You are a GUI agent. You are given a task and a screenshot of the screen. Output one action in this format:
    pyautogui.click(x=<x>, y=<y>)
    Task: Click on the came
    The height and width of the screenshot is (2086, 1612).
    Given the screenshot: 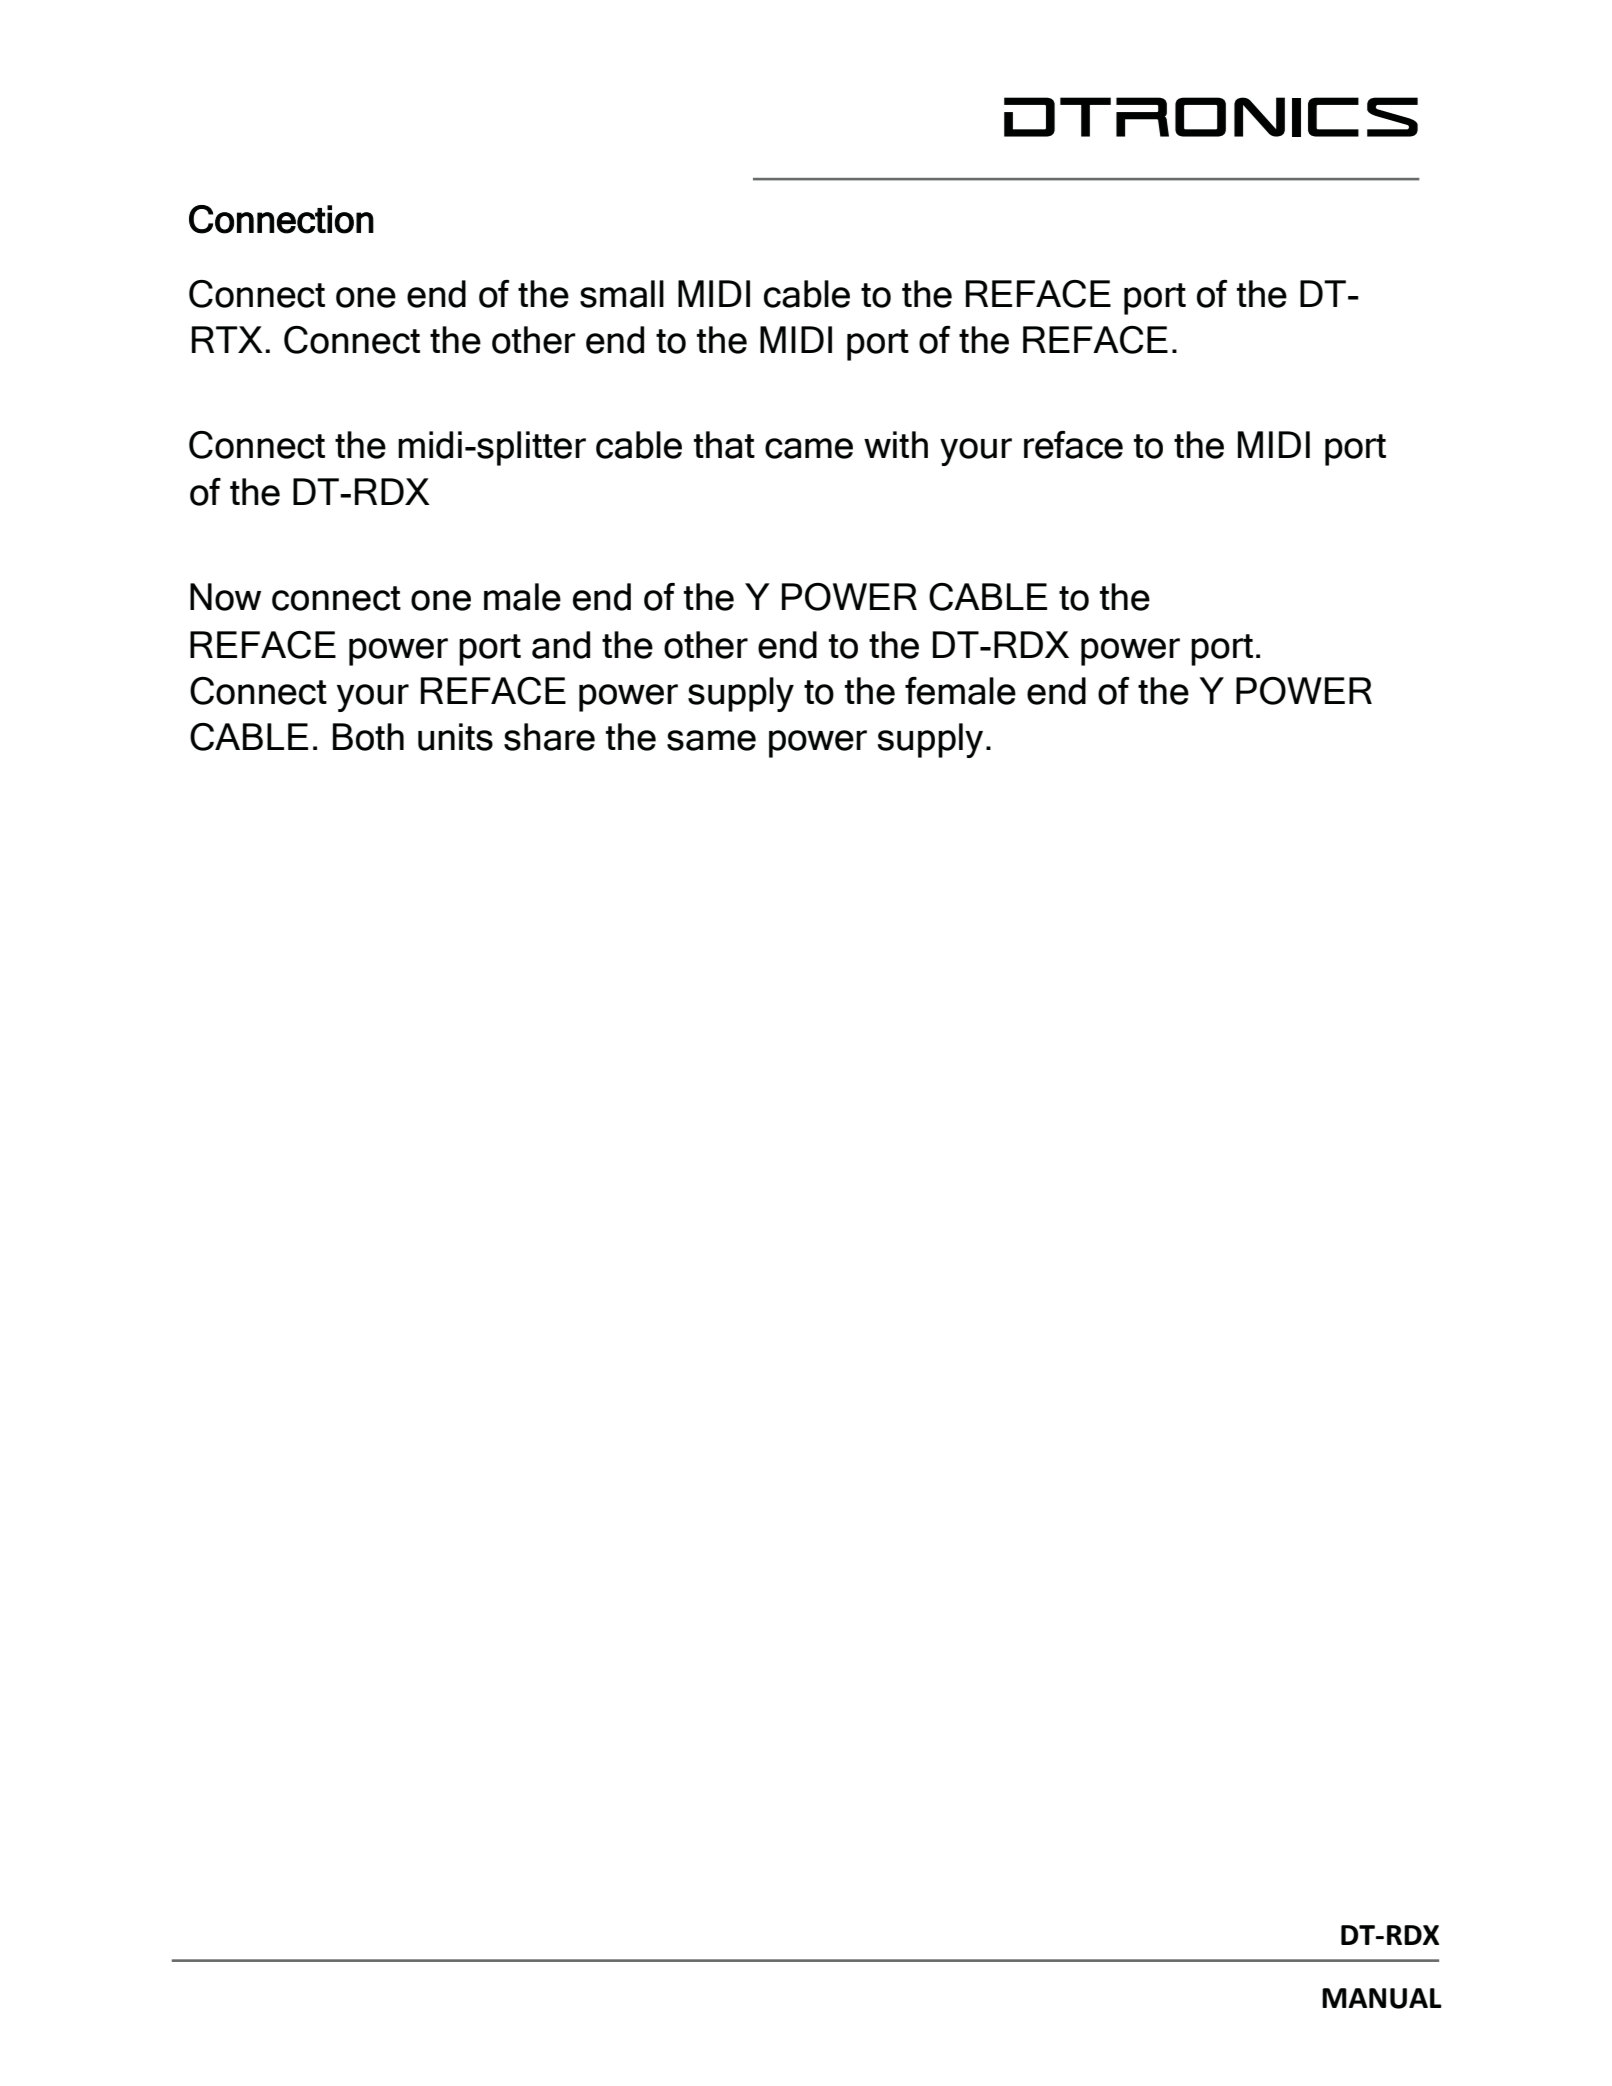 What is the action you would take?
    pyautogui.click(x=809, y=448)
